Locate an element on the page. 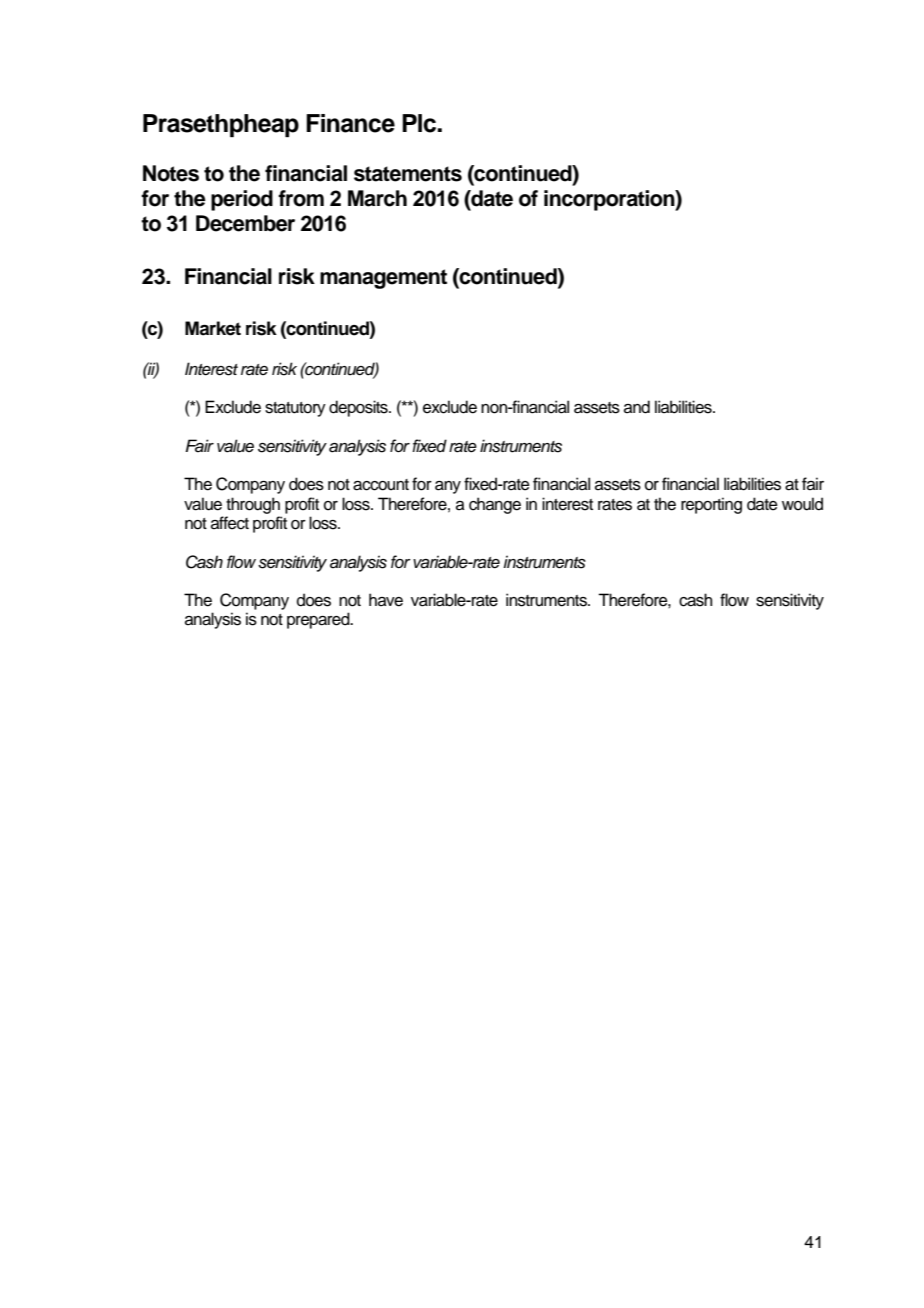 Image resolution: width=924 pixels, height=1308 pixels. prepared is located at coordinates (319, 620).
